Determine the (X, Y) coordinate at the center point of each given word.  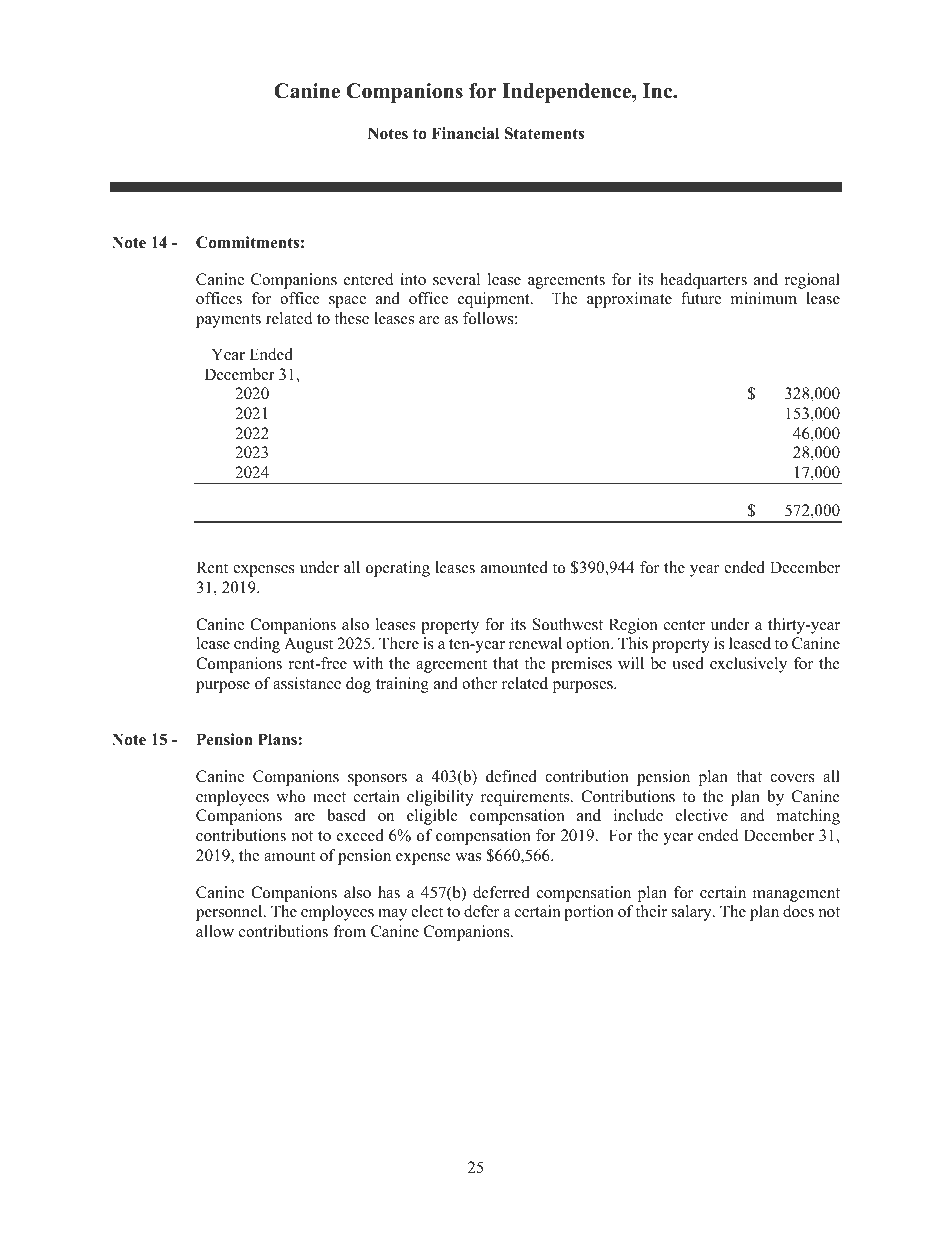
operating (398, 569)
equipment (495, 300)
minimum (764, 298)
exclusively (748, 665)
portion (589, 913)
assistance (307, 683)
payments (228, 321)
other (479, 683)
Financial (465, 133)
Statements (544, 133)
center (684, 625)
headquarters (703, 281)
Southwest (568, 624)
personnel (230, 913)
